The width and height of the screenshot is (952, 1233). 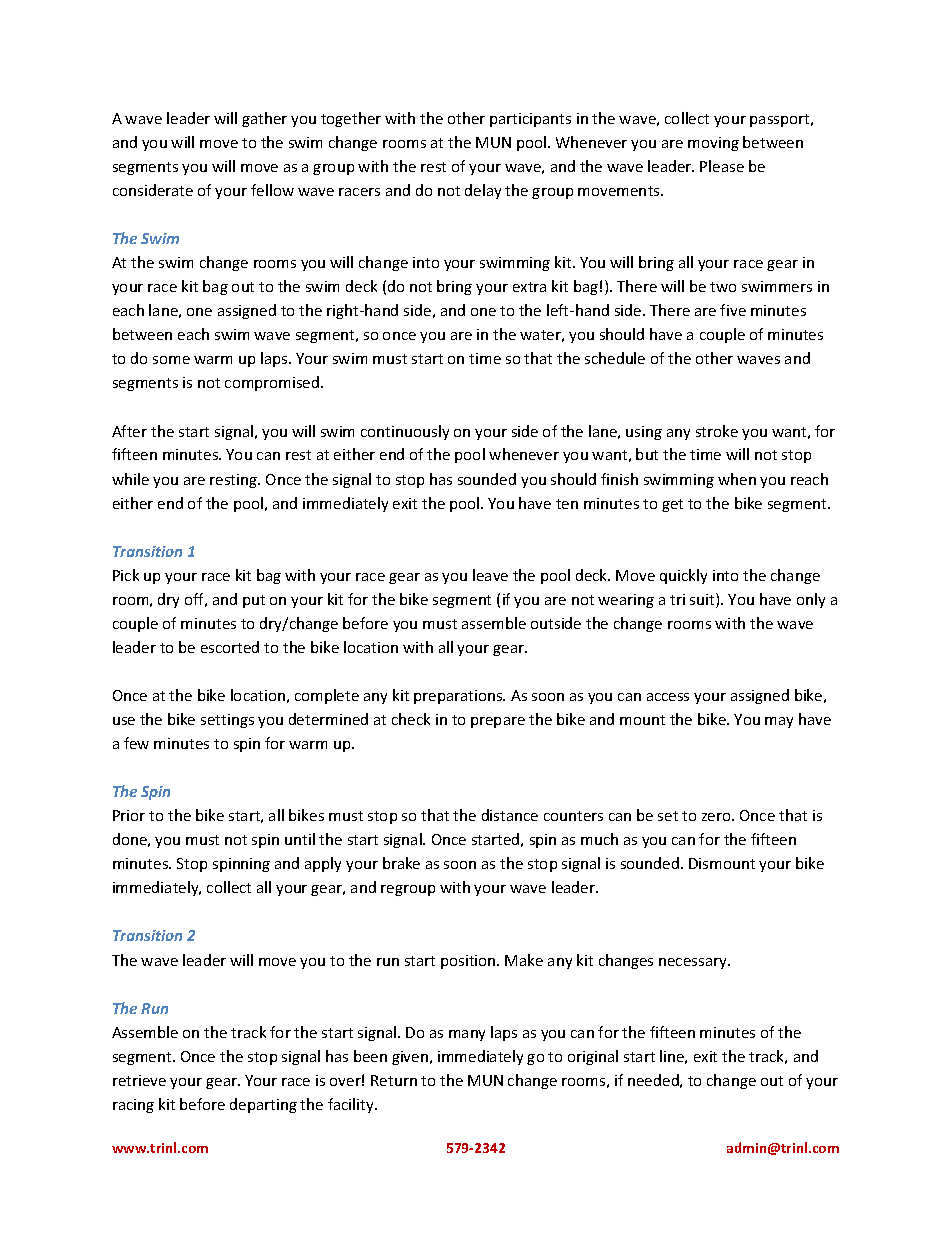 I want to click on moving, so click(x=713, y=144).
